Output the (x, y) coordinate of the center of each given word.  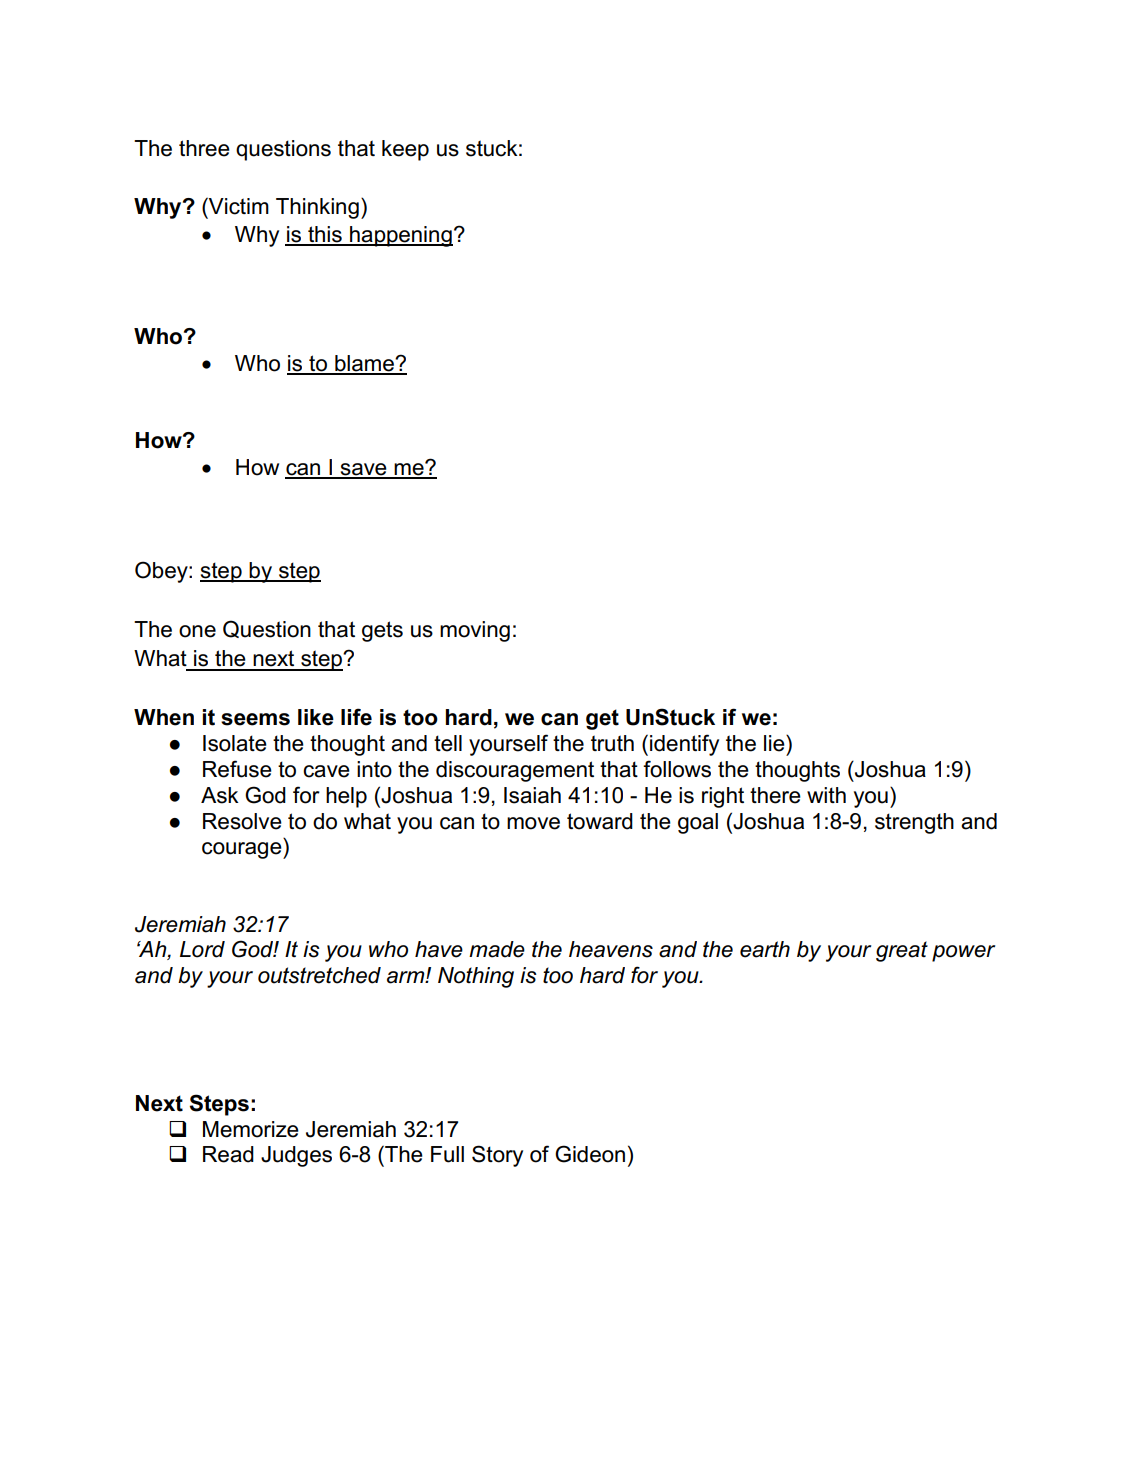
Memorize (251, 1129)
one (197, 631)
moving (475, 631)
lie (775, 743)
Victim (238, 206)
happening (400, 236)
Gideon (590, 1154)
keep (405, 150)
